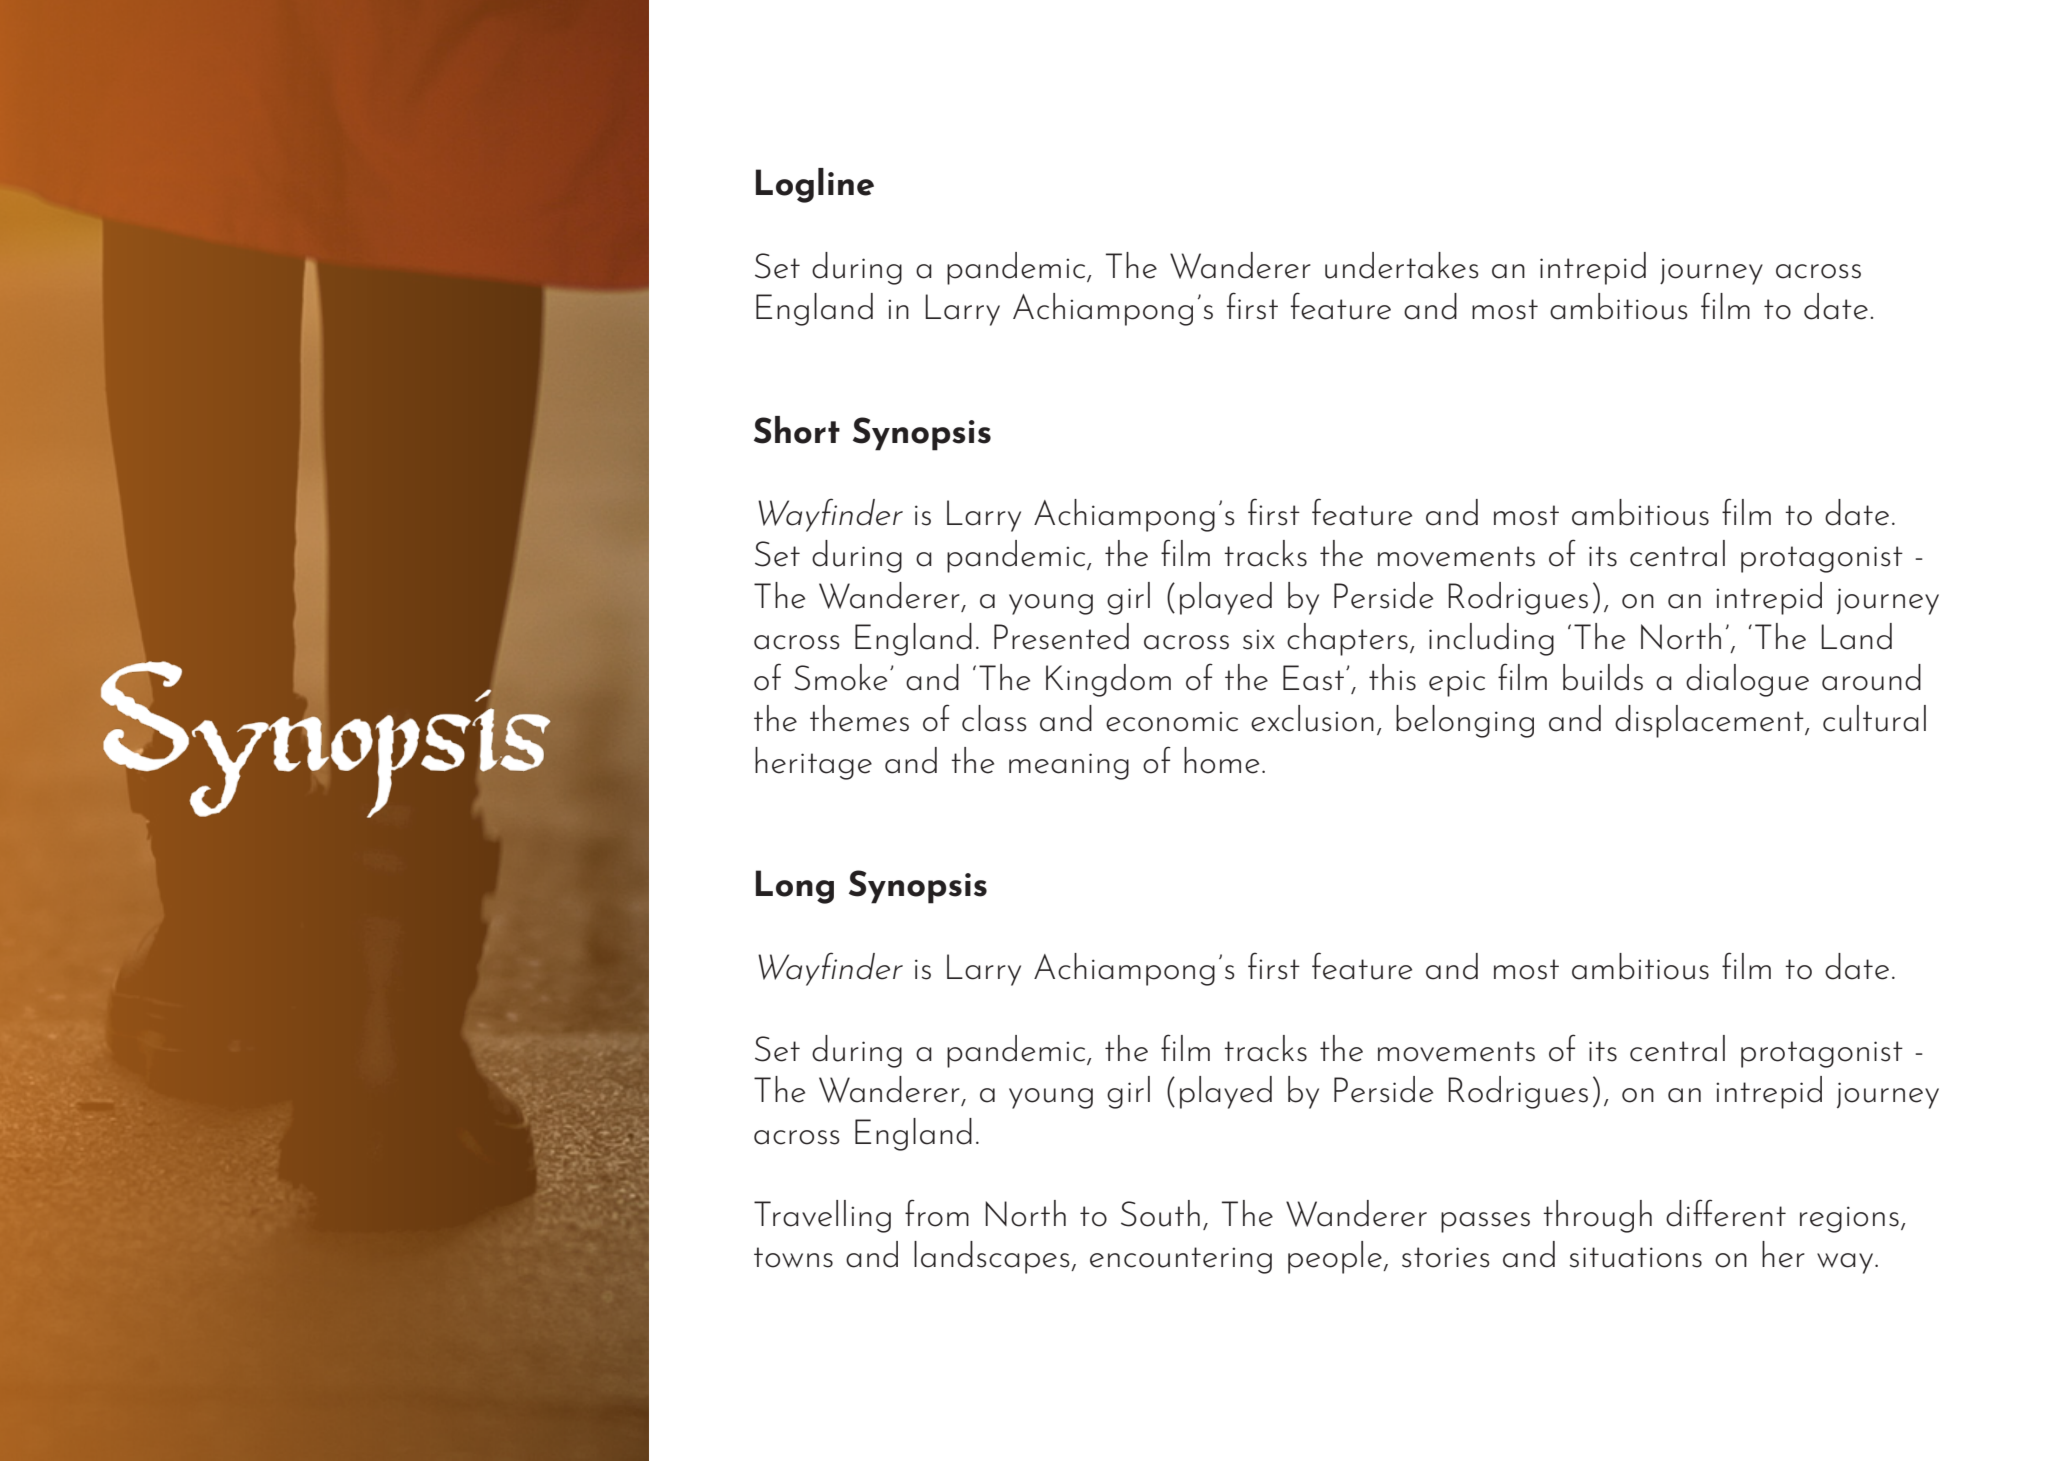  Describe the element at coordinates (937, 1213) in the screenshot. I see `from` at that location.
